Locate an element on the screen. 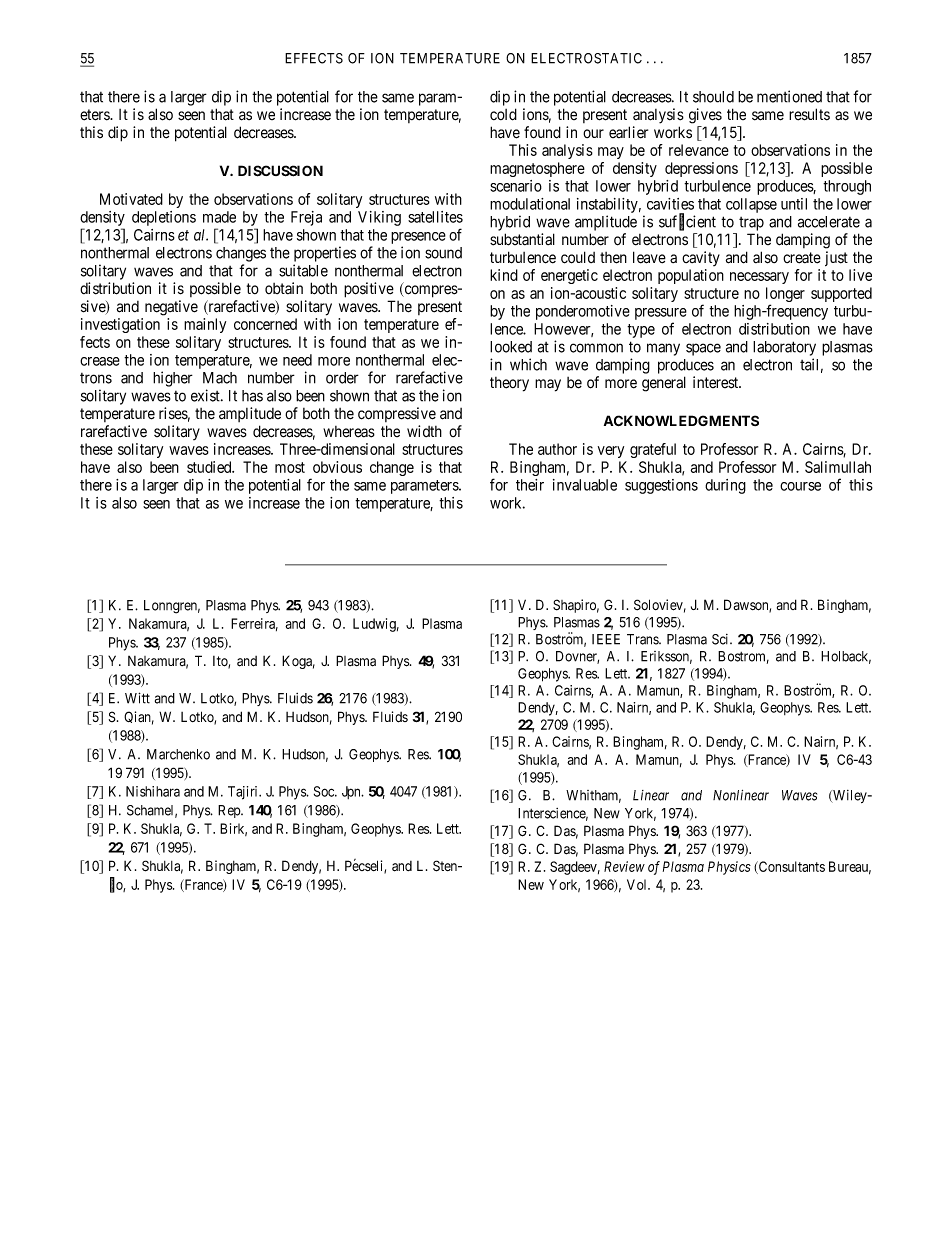  IEEE is located at coordinates (606, 639).
